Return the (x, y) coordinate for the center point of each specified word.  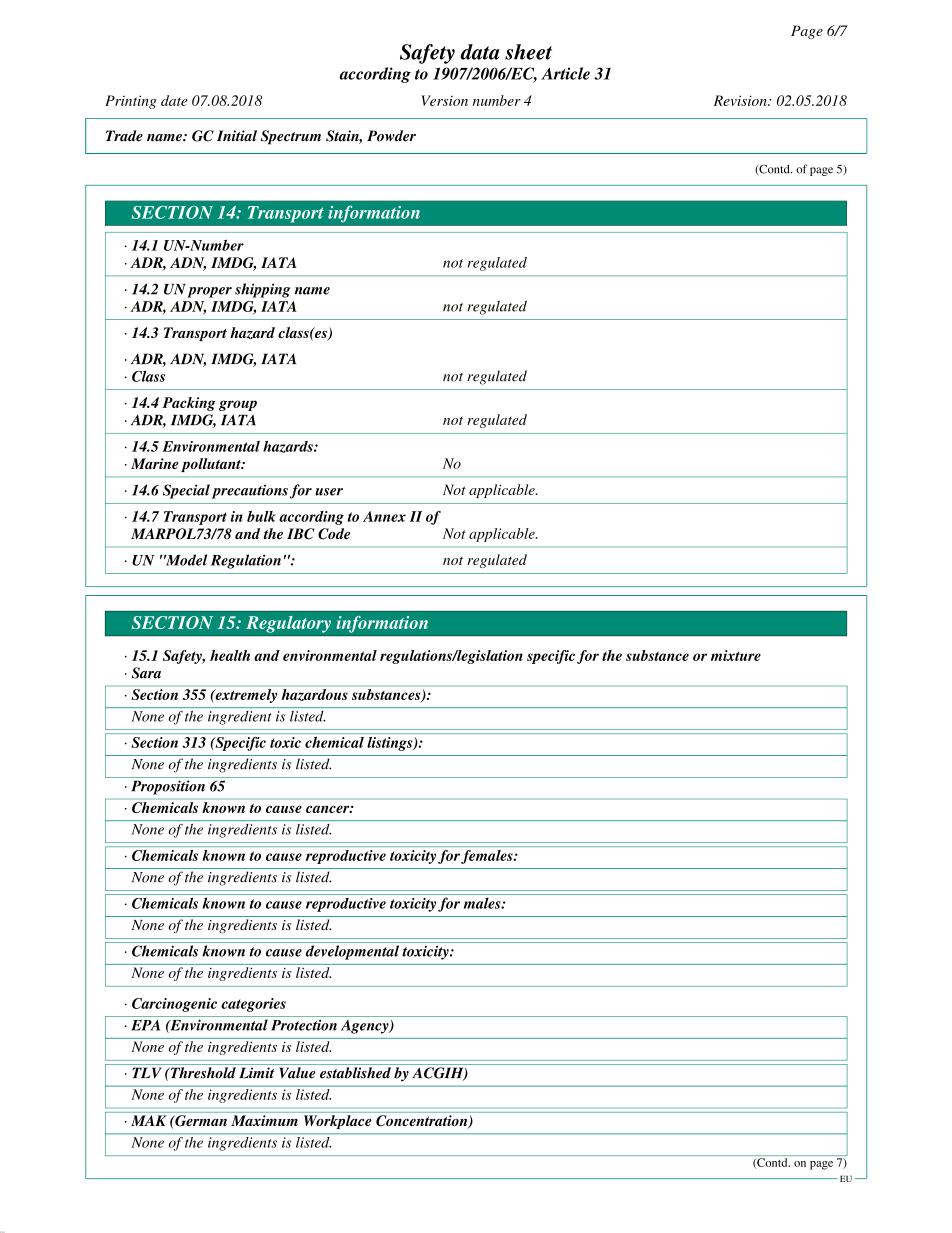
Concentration (423, 1121)
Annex (384, 516)
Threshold (202, 1073)
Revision (741, 100)
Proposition (168, 787)
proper (209, 292)
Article (565, 73)
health (230, 655)
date (174, 100)
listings (391, 744)
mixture (736, 655)
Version (444, 100)
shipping (262, 290)
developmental (352, 952)
